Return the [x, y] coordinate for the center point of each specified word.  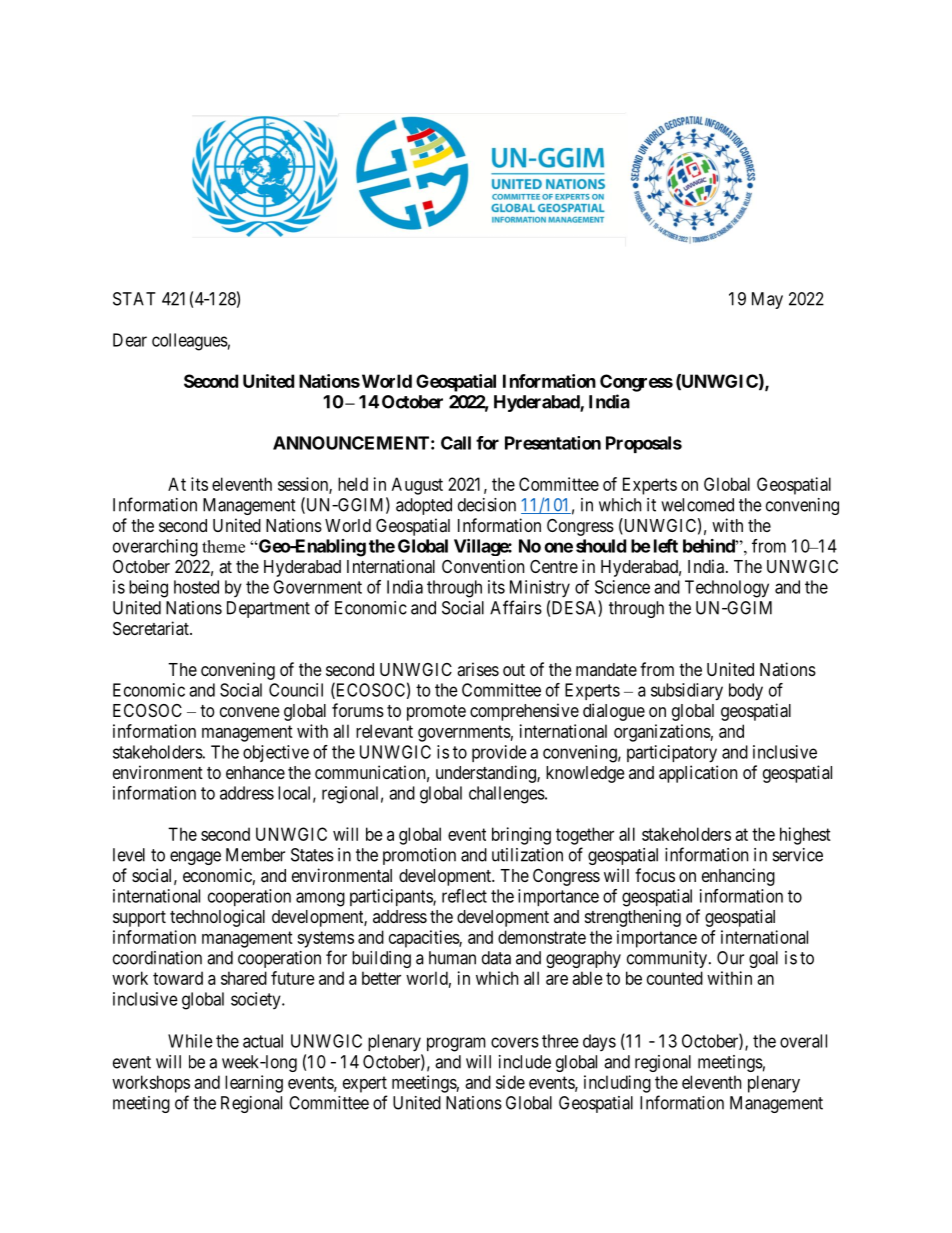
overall [803, 1041]
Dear [130, 340]
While [190, 1041]
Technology [727, 589]
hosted [196, 587]
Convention [483, 566]
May [767, 300]
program [456, 1044]
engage [195, 858]
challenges [507, 795]
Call [456, 443]
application [698, 774]
